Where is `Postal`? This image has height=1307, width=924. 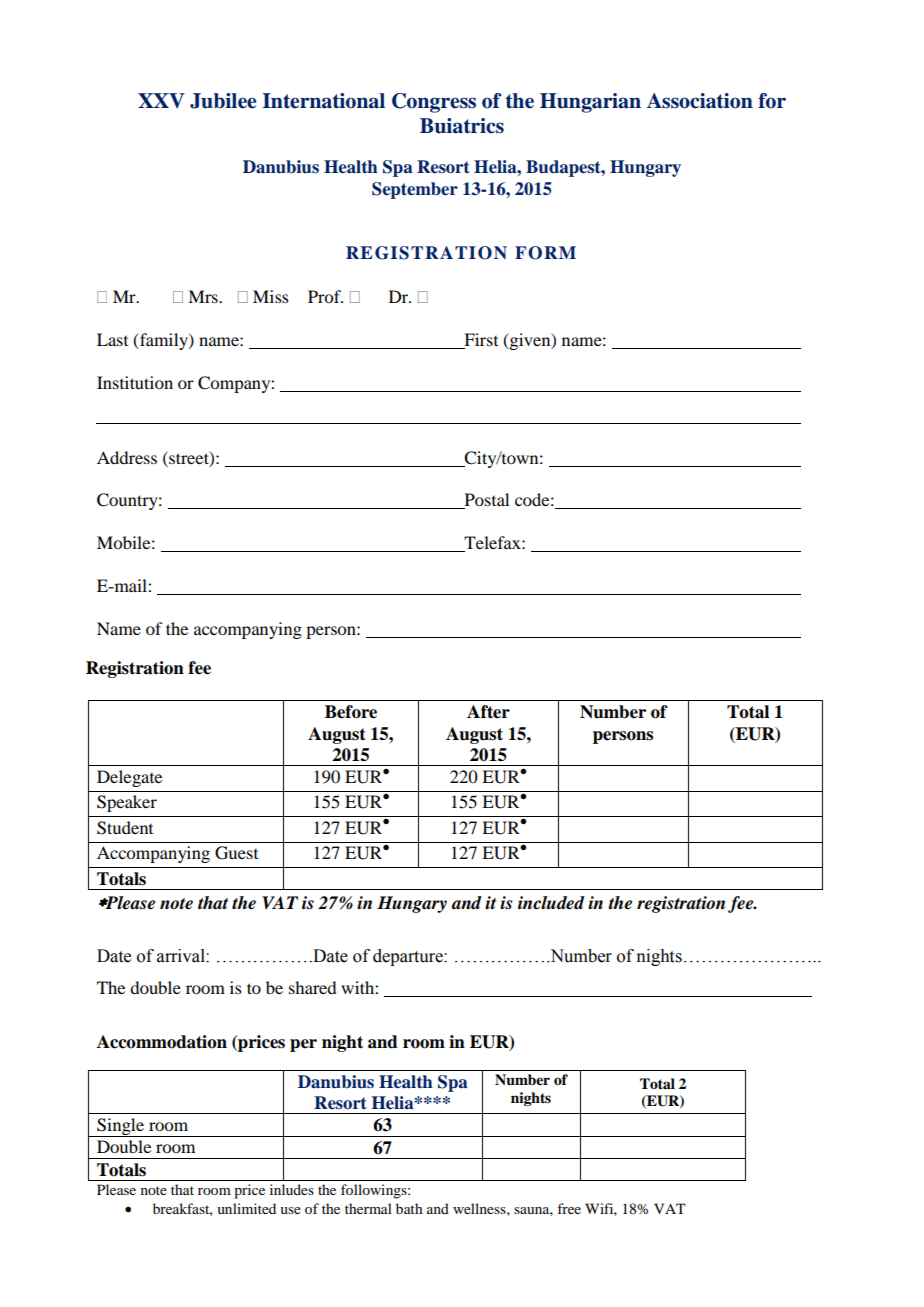 Postal is located at coordinates (485, 501).
